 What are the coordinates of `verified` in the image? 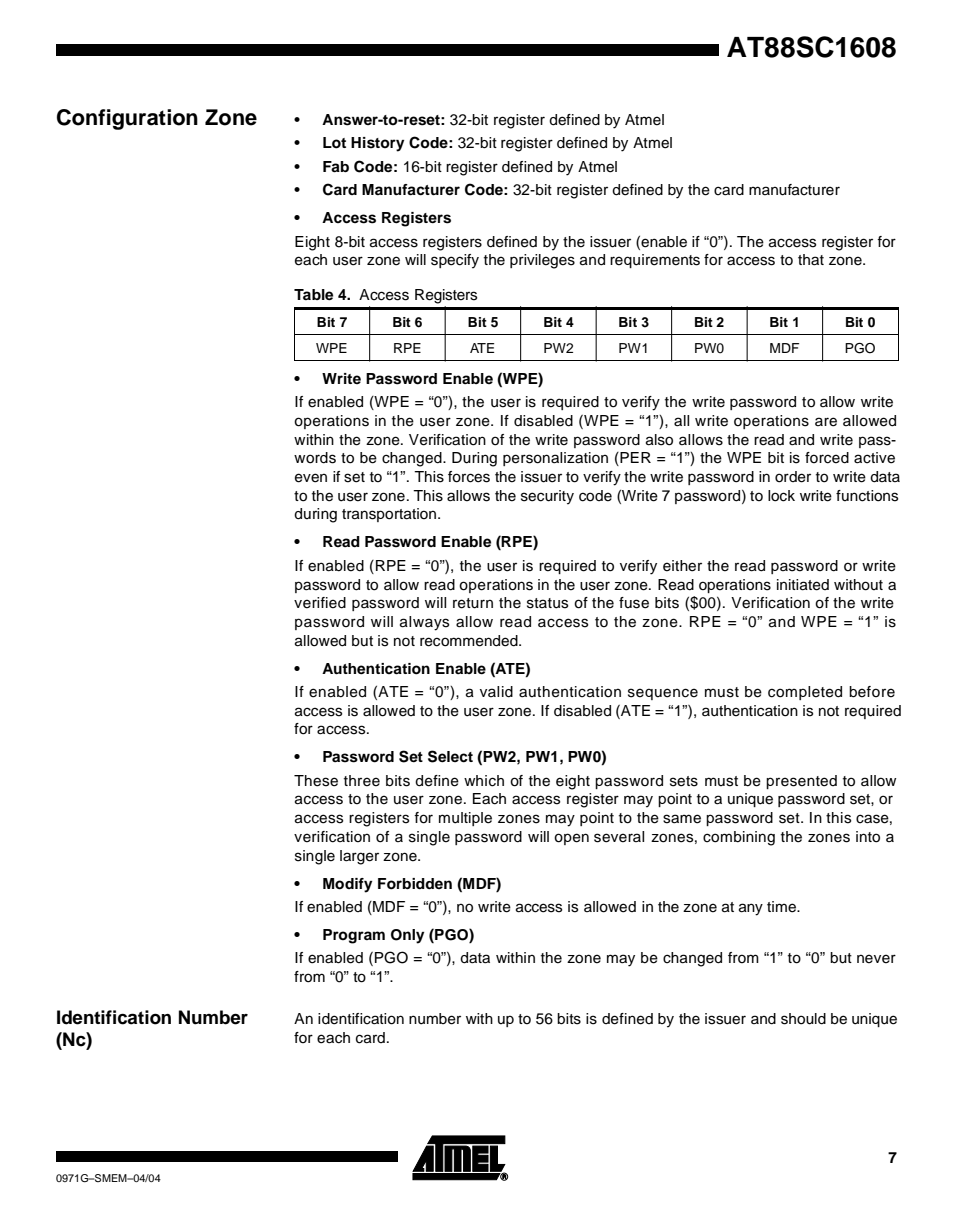 It's located at (320, 603).
